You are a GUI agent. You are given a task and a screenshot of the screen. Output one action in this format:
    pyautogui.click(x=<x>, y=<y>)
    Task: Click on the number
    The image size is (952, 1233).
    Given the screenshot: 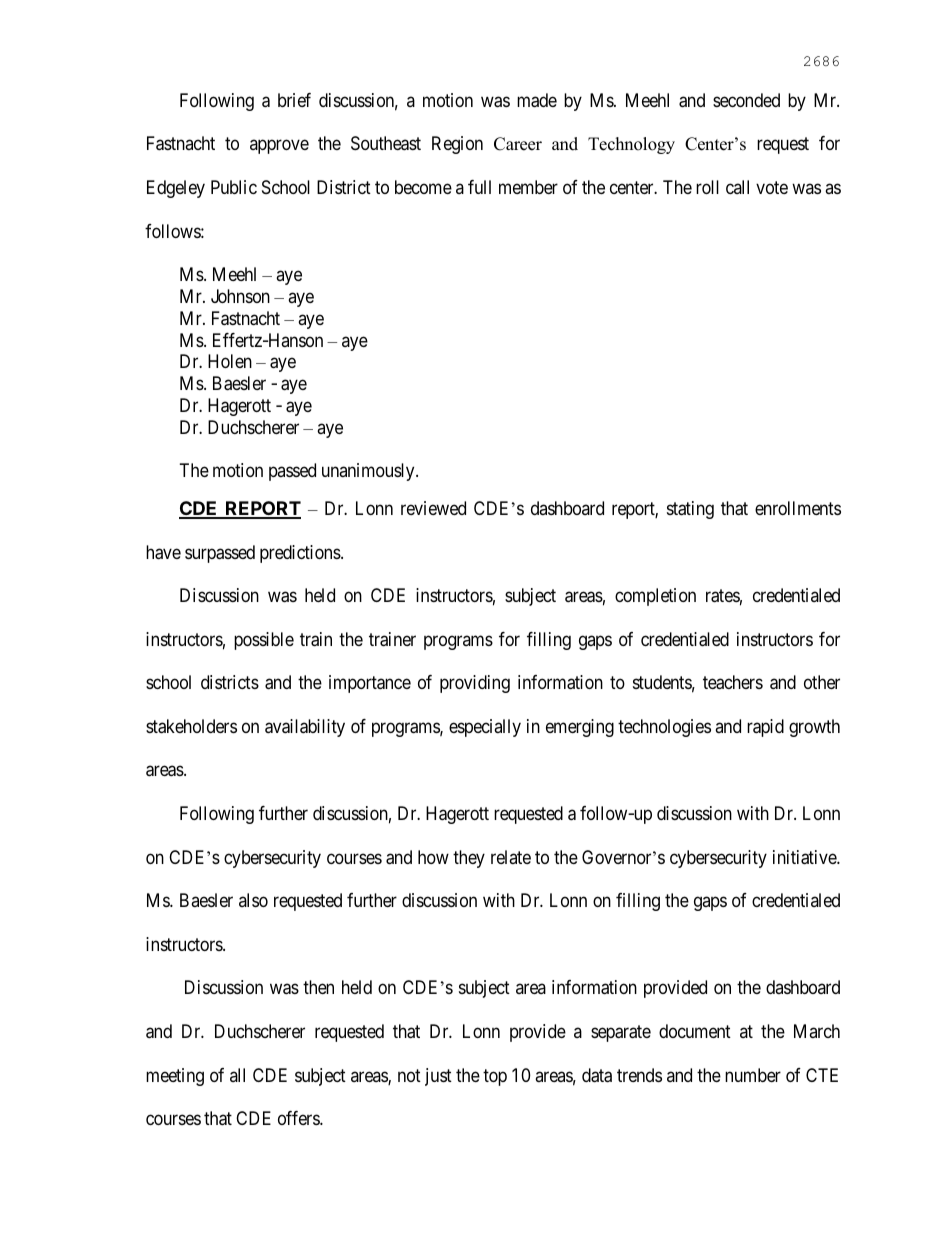 What is the action you would take?
    pyautogui.click(x=753, y=1075)
